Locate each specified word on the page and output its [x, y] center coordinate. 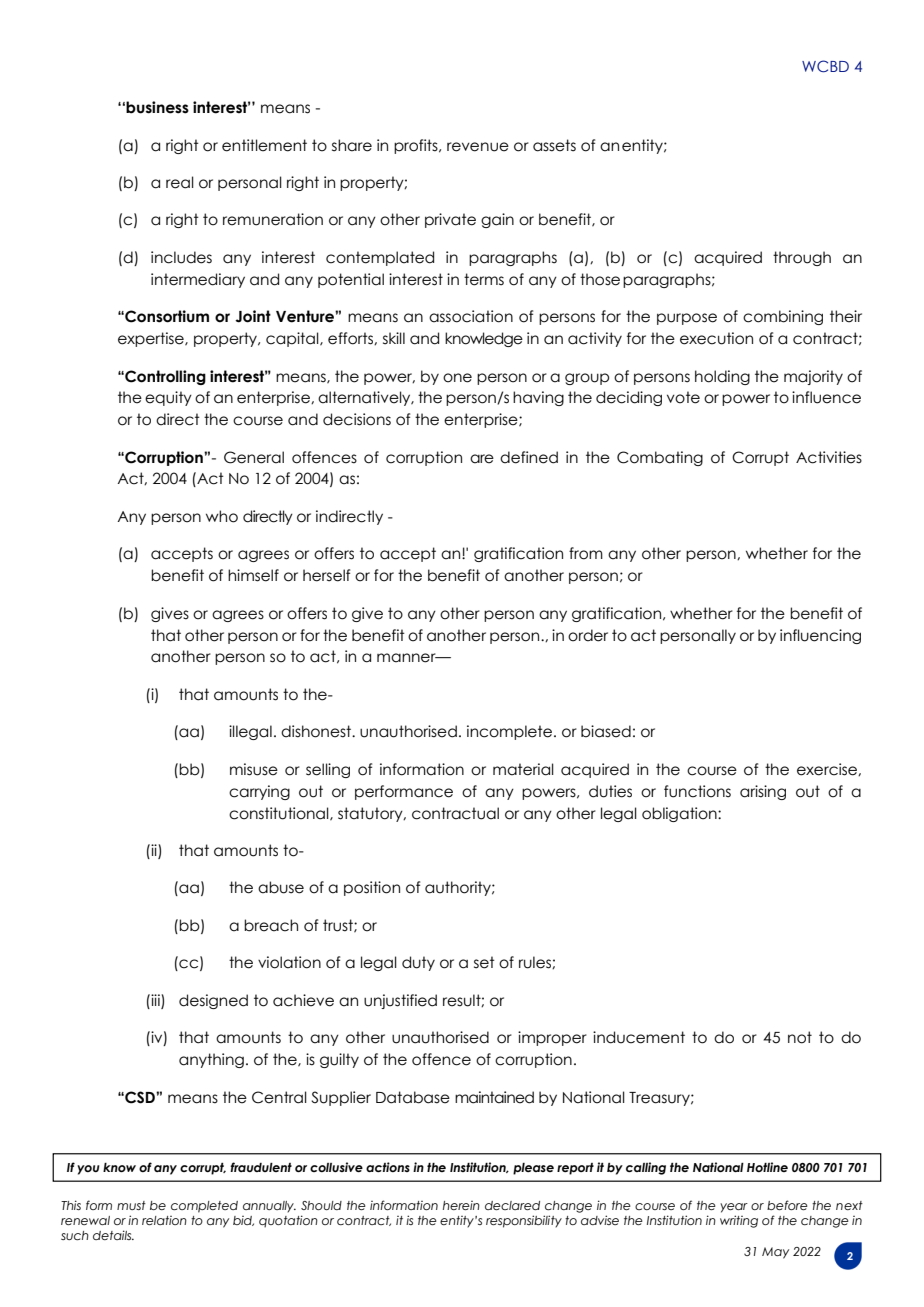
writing [739, 1221]
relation [164, 1220]
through [802, 258]
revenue [478, 147]
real [180, 182]
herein [461, 1205]
